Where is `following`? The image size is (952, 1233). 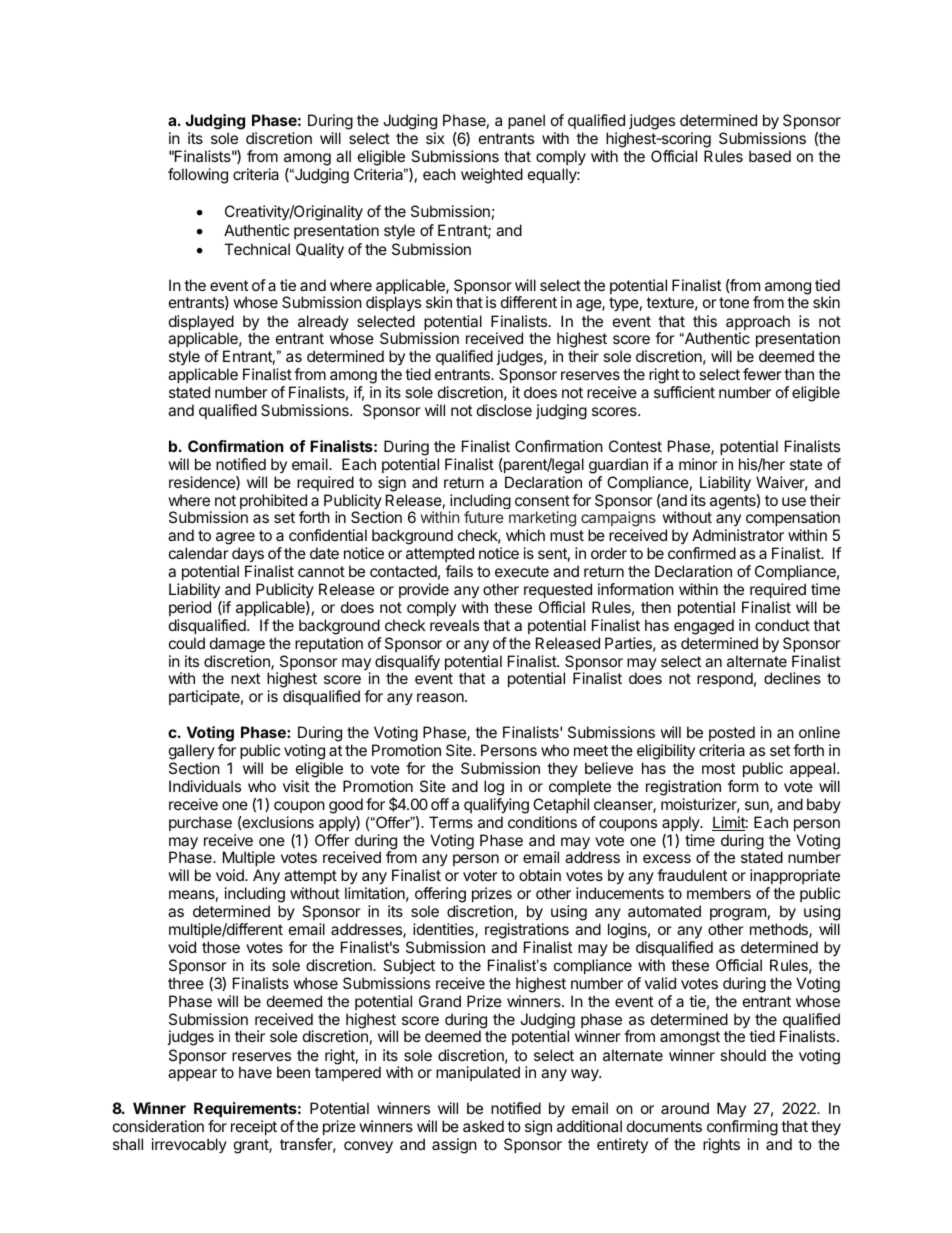 following is located at coordinates (198, 176).
